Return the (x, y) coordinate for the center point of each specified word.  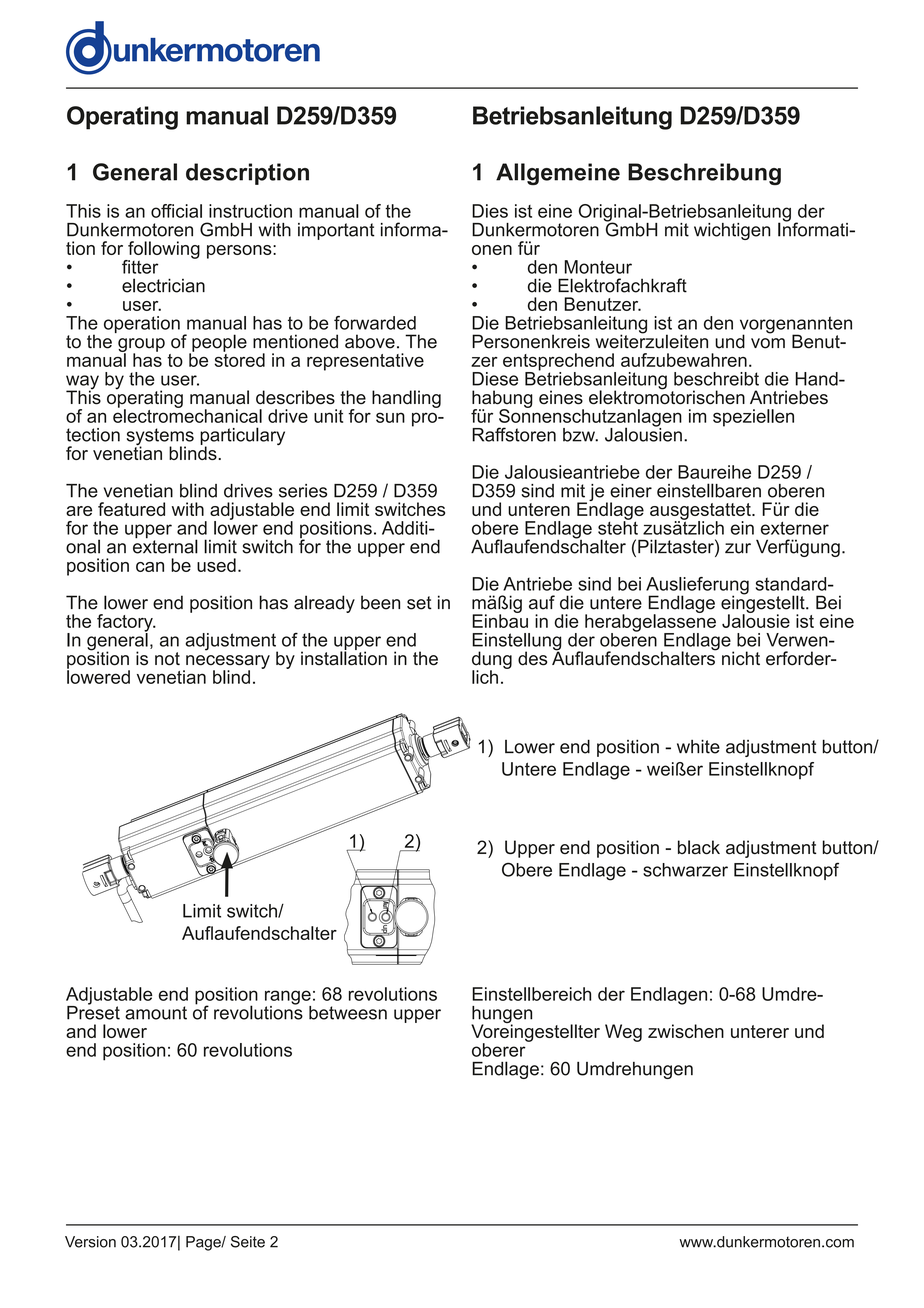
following (163, 251)
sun (390, 417)
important (336, 231)
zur (738, 548)
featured (131, 509)
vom (768, 343)
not (167, 659)
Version (90, 1242)
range (288, 998)
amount (156, 1013)
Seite (248, 1242)
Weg (623, 1033)
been (380, 602)
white (698, 746)
